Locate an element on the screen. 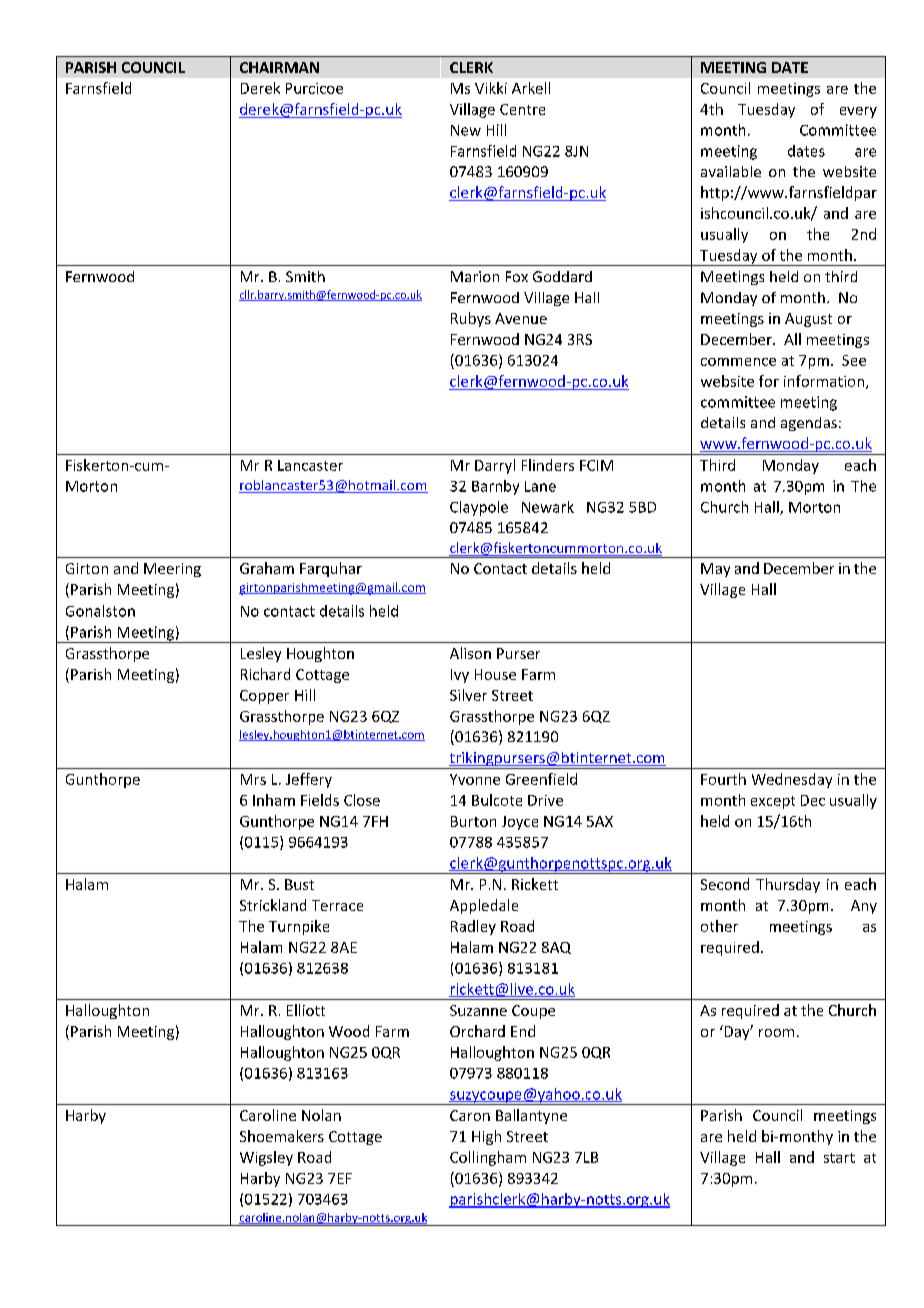  CHAIRMAN is located at coordinates (279, 67).
